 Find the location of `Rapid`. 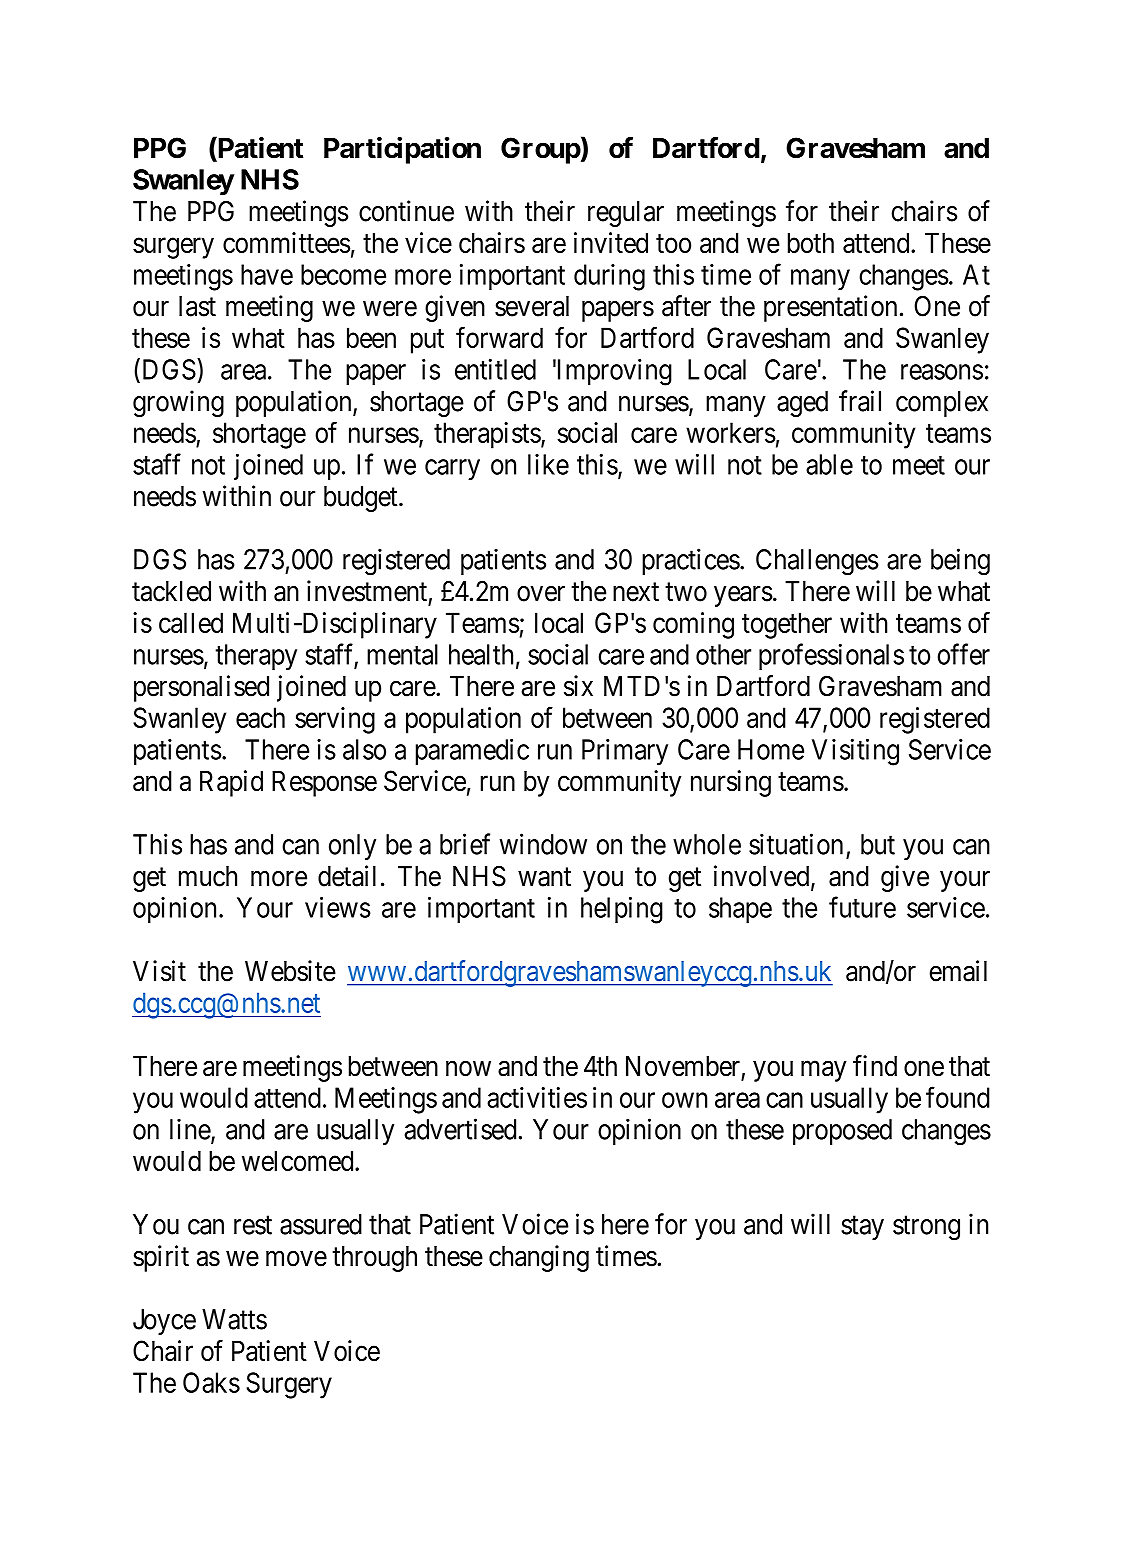

Rapid is located at coordinates (231, 783).
